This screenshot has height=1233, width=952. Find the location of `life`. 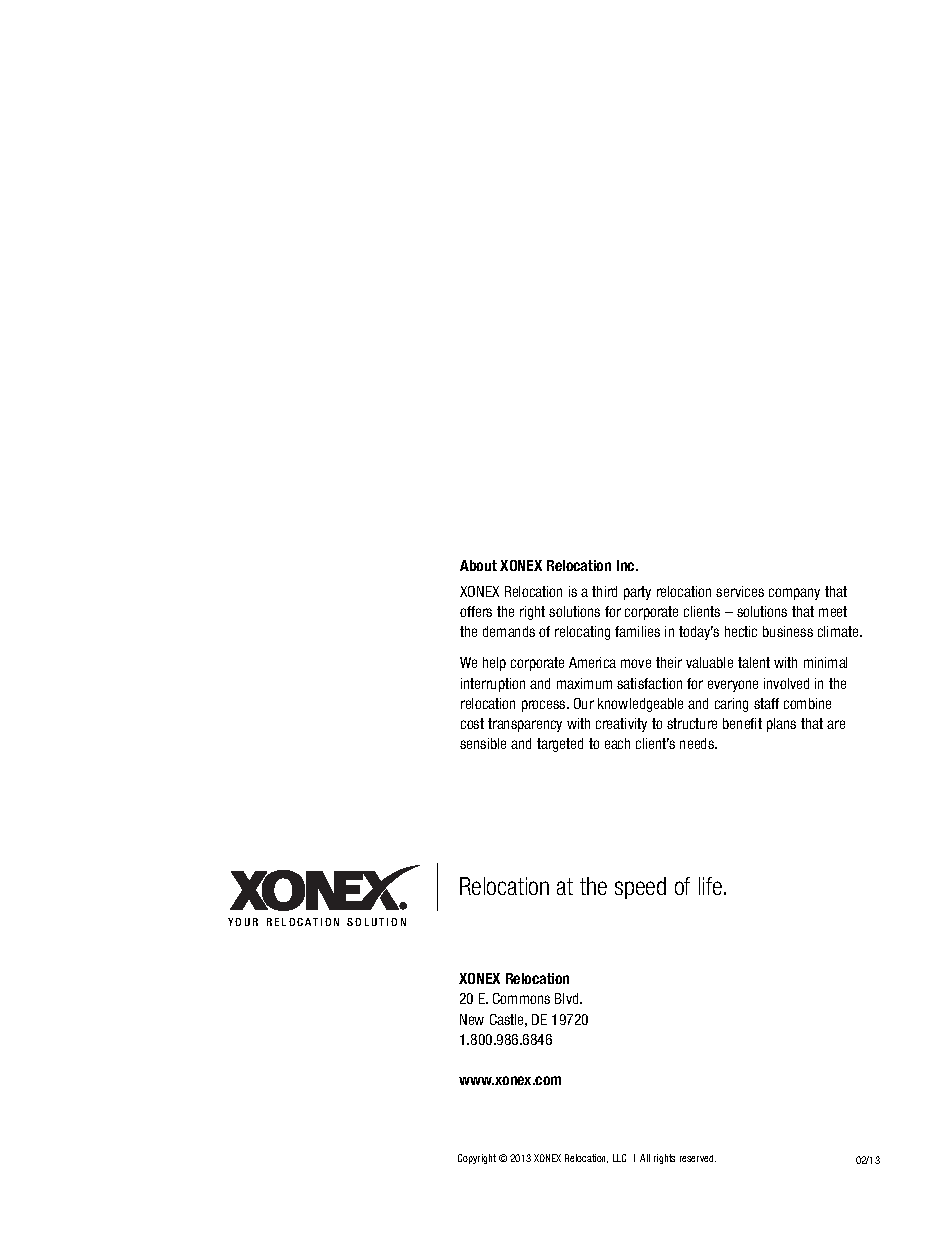

life is located at coordinates (712, 886).
